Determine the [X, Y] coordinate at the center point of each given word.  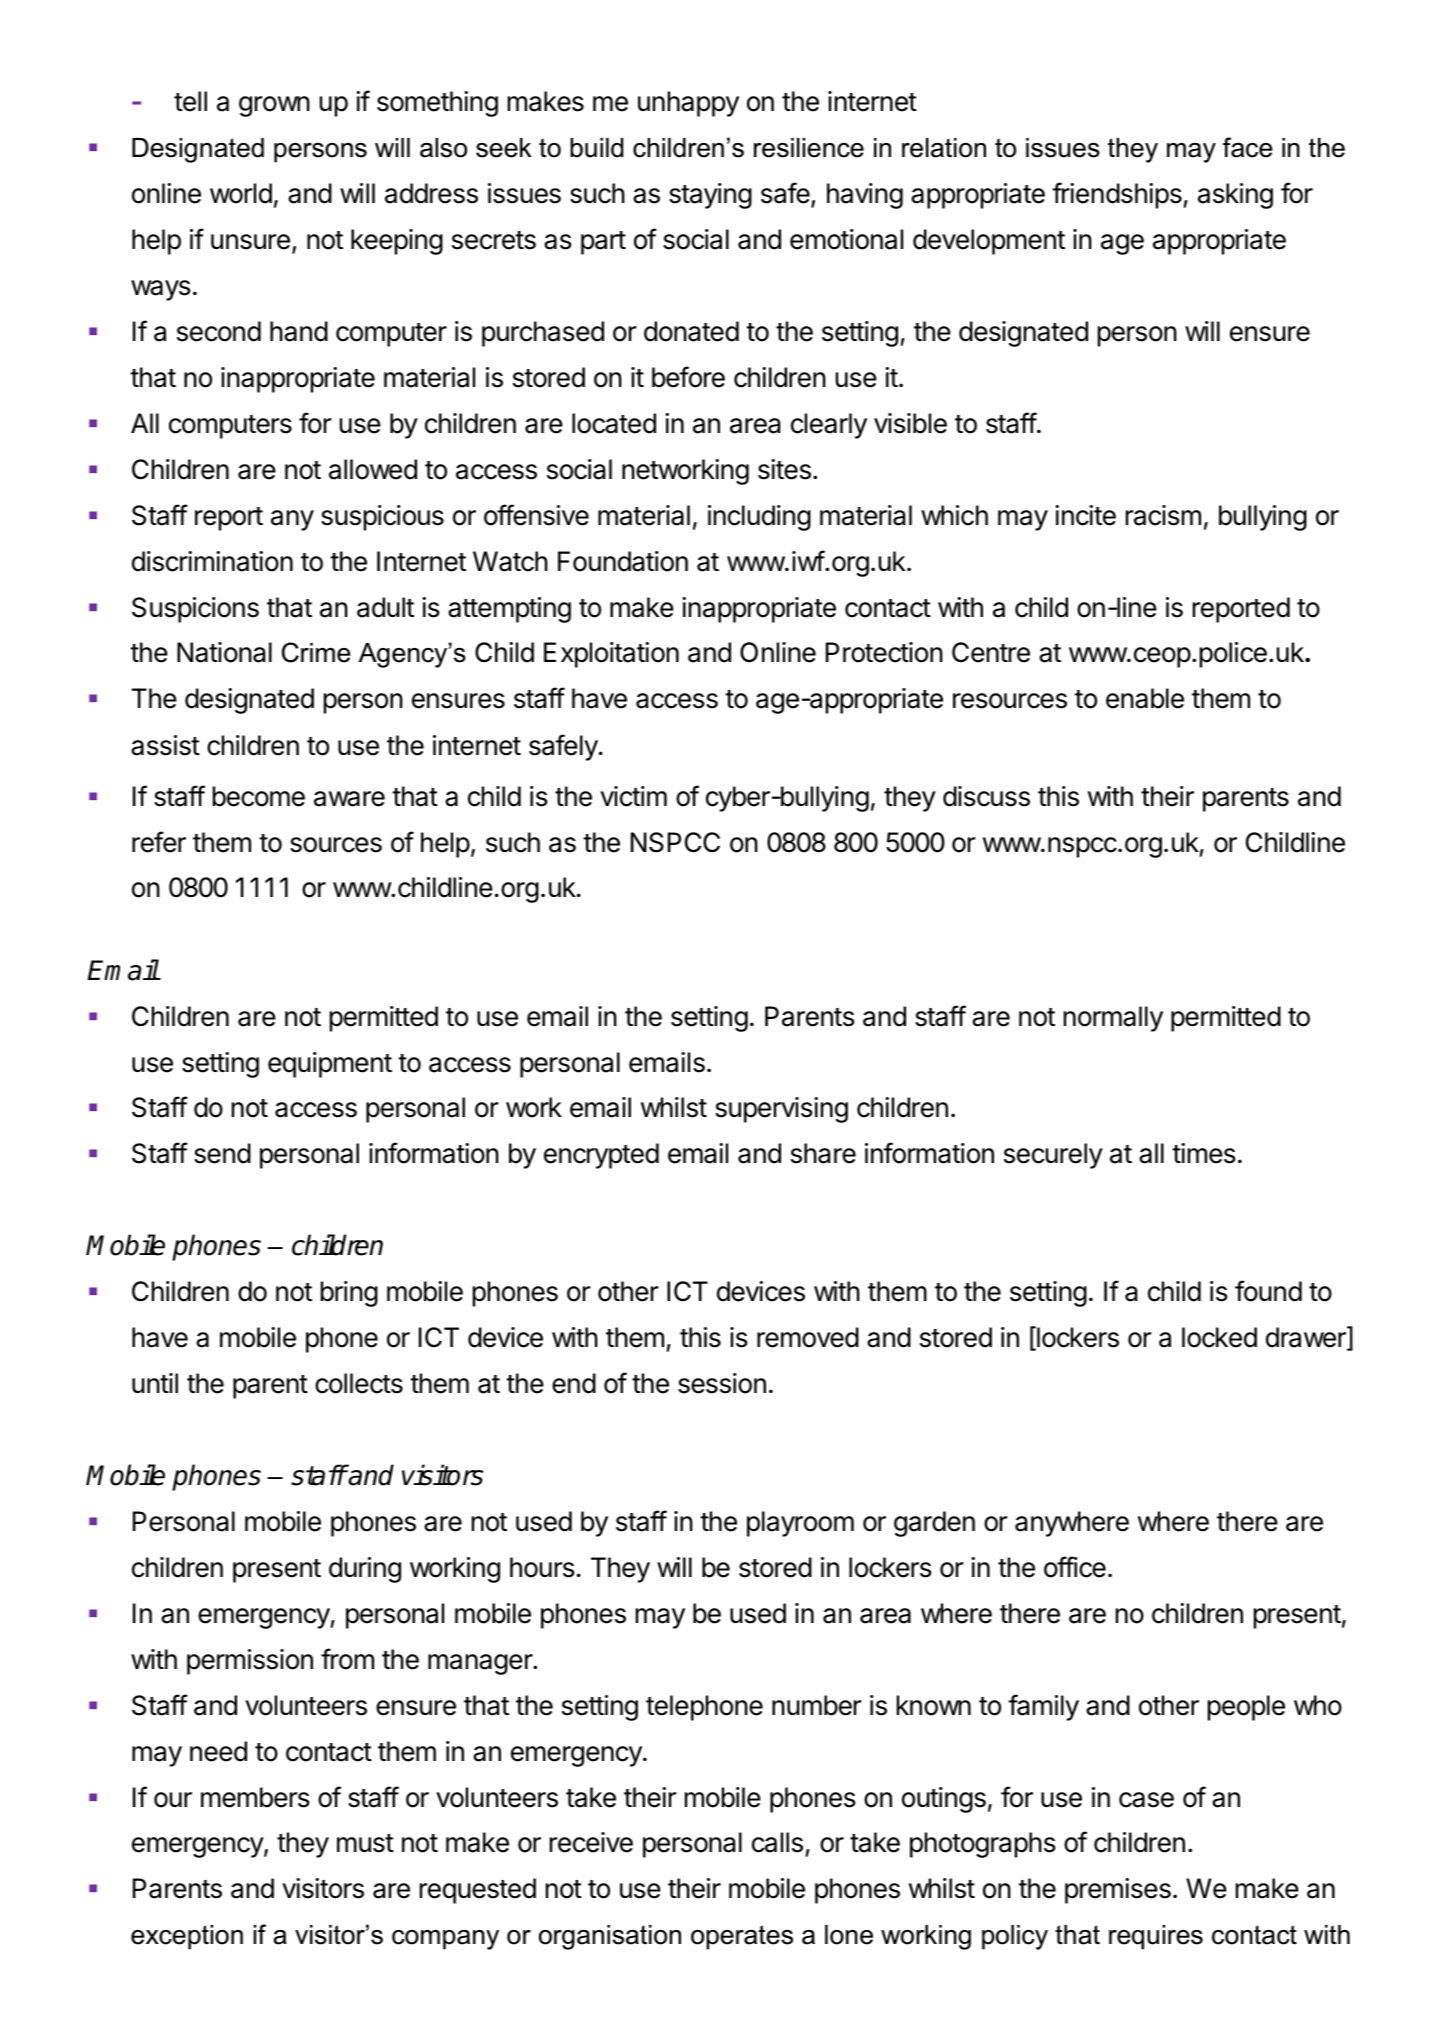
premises [1118, 1891]
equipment [330, 1065]
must [365, 1843]
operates [742, 1937]
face [1248, 147]
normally [1113, 1019]
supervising [781, 1110]
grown [274, 106]
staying [710, 196]
